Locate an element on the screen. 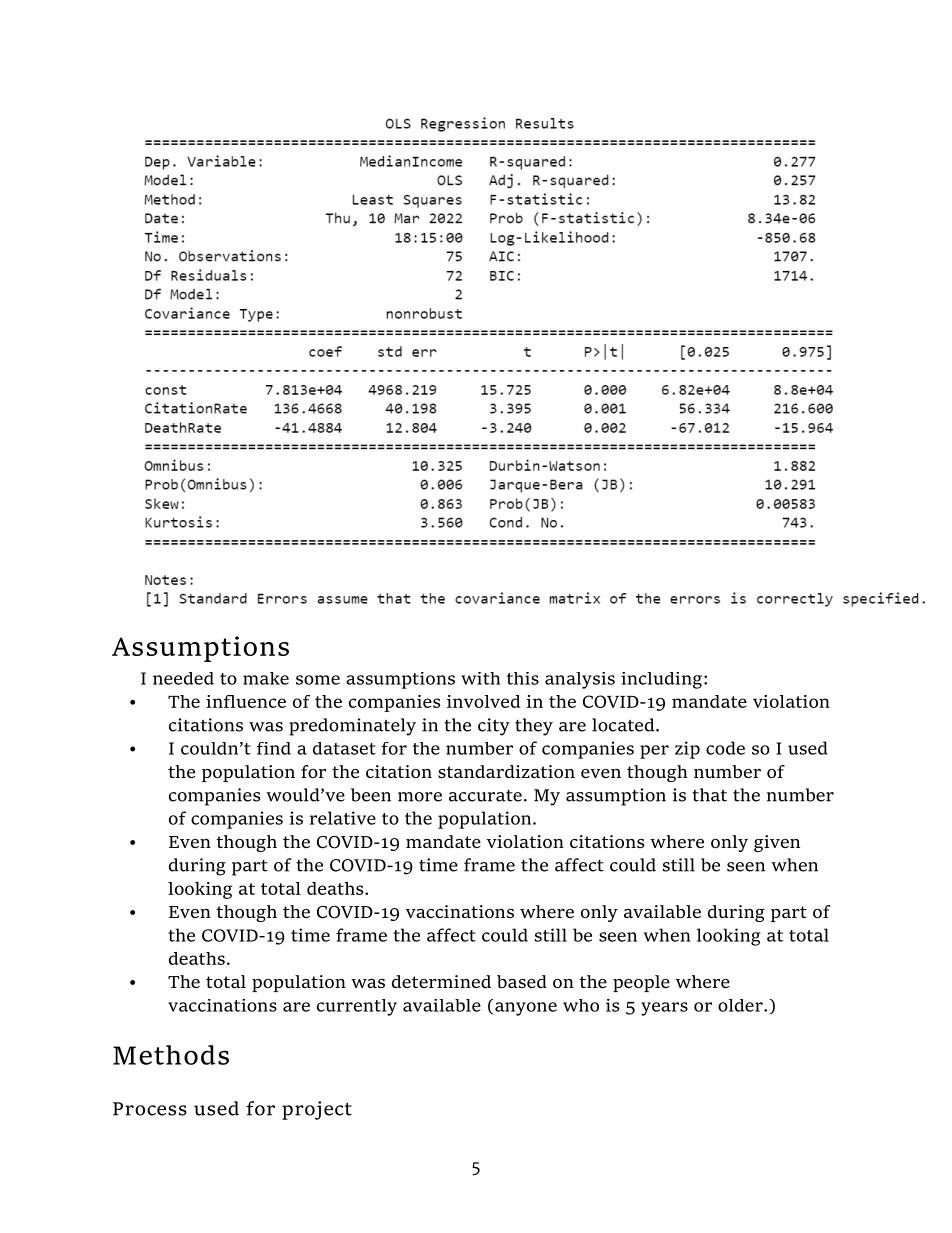 This screenshot has height=1233, width=952. including is located at coordinates (661, 680).
